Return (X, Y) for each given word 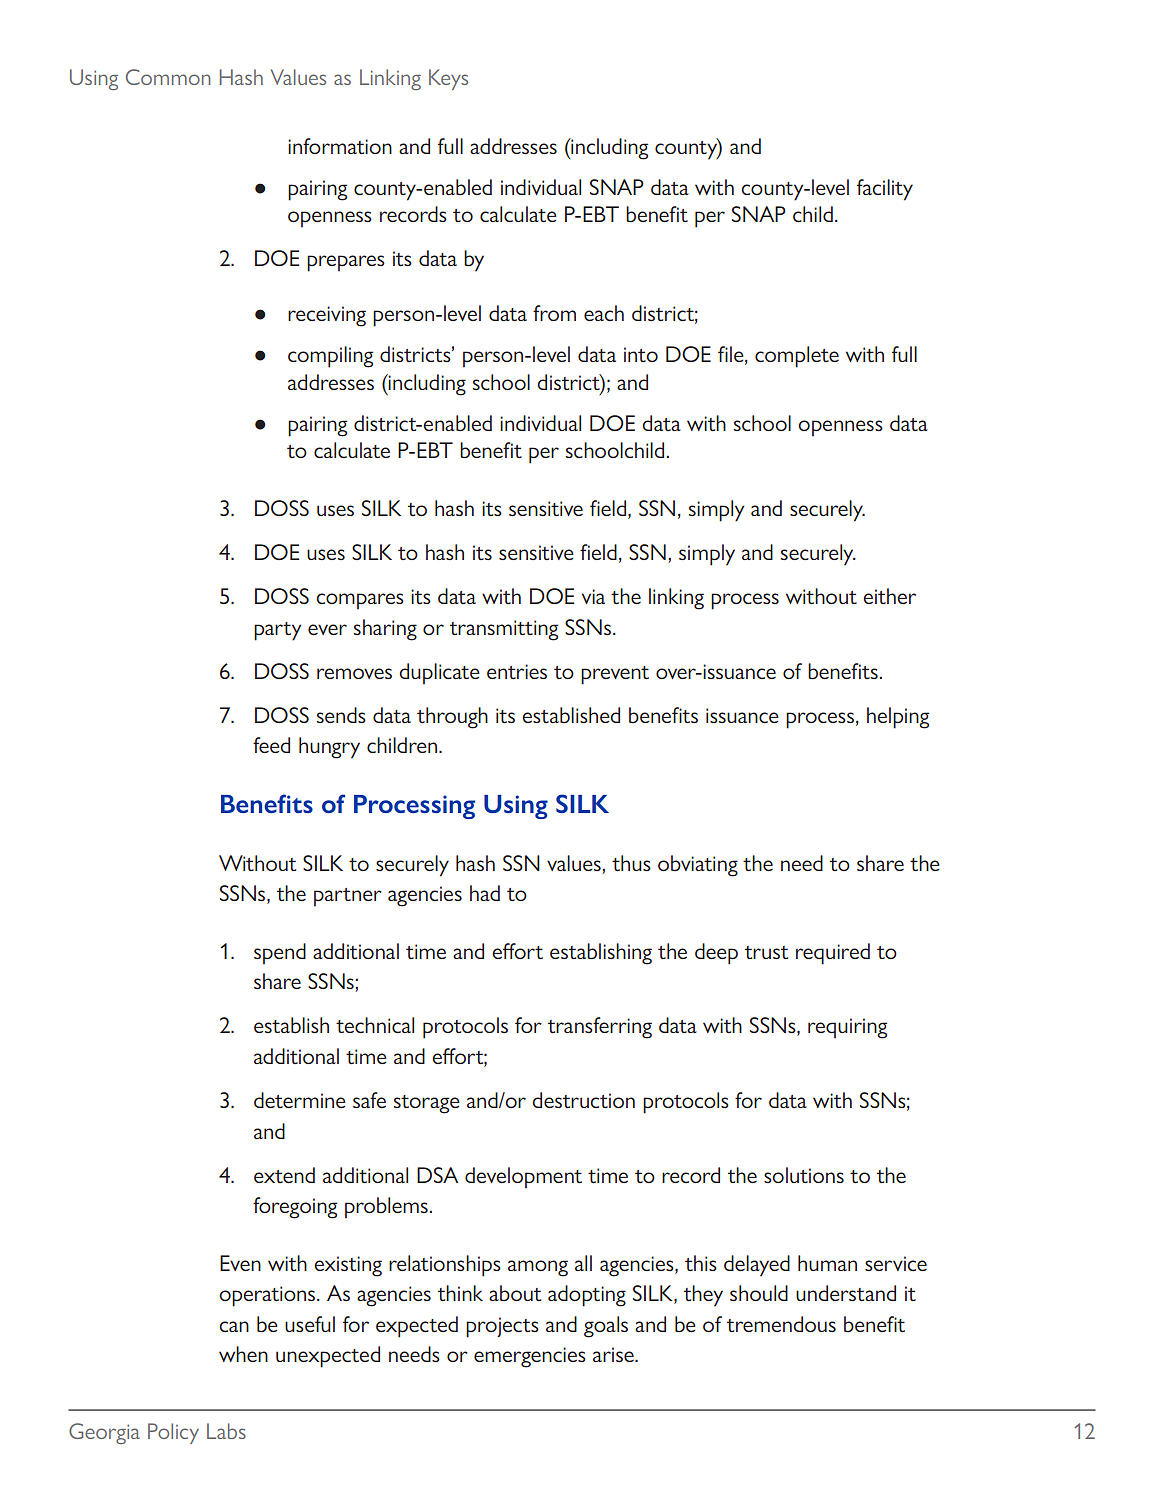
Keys (448, 79)
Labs (226, 1431)
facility (885, 190)
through (452, 718)
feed (271, 745)
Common (168, 77)
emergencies (530, 1357)
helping (898, 718)
